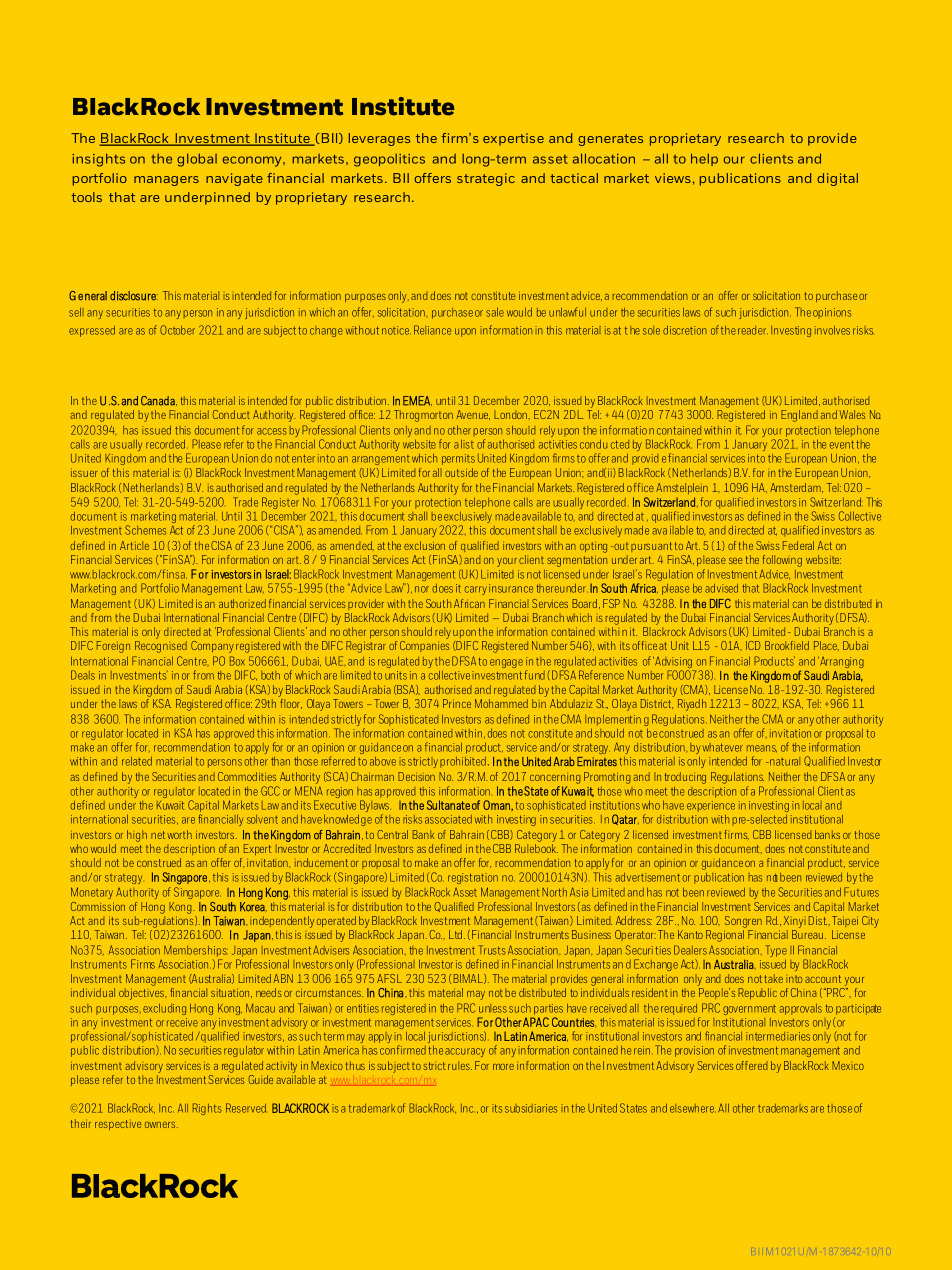 The image size is (952, 1270). What do you see at coordinates (84, 472) in the screenshot?
I see `issuer` at bounding box center [84, 472].
